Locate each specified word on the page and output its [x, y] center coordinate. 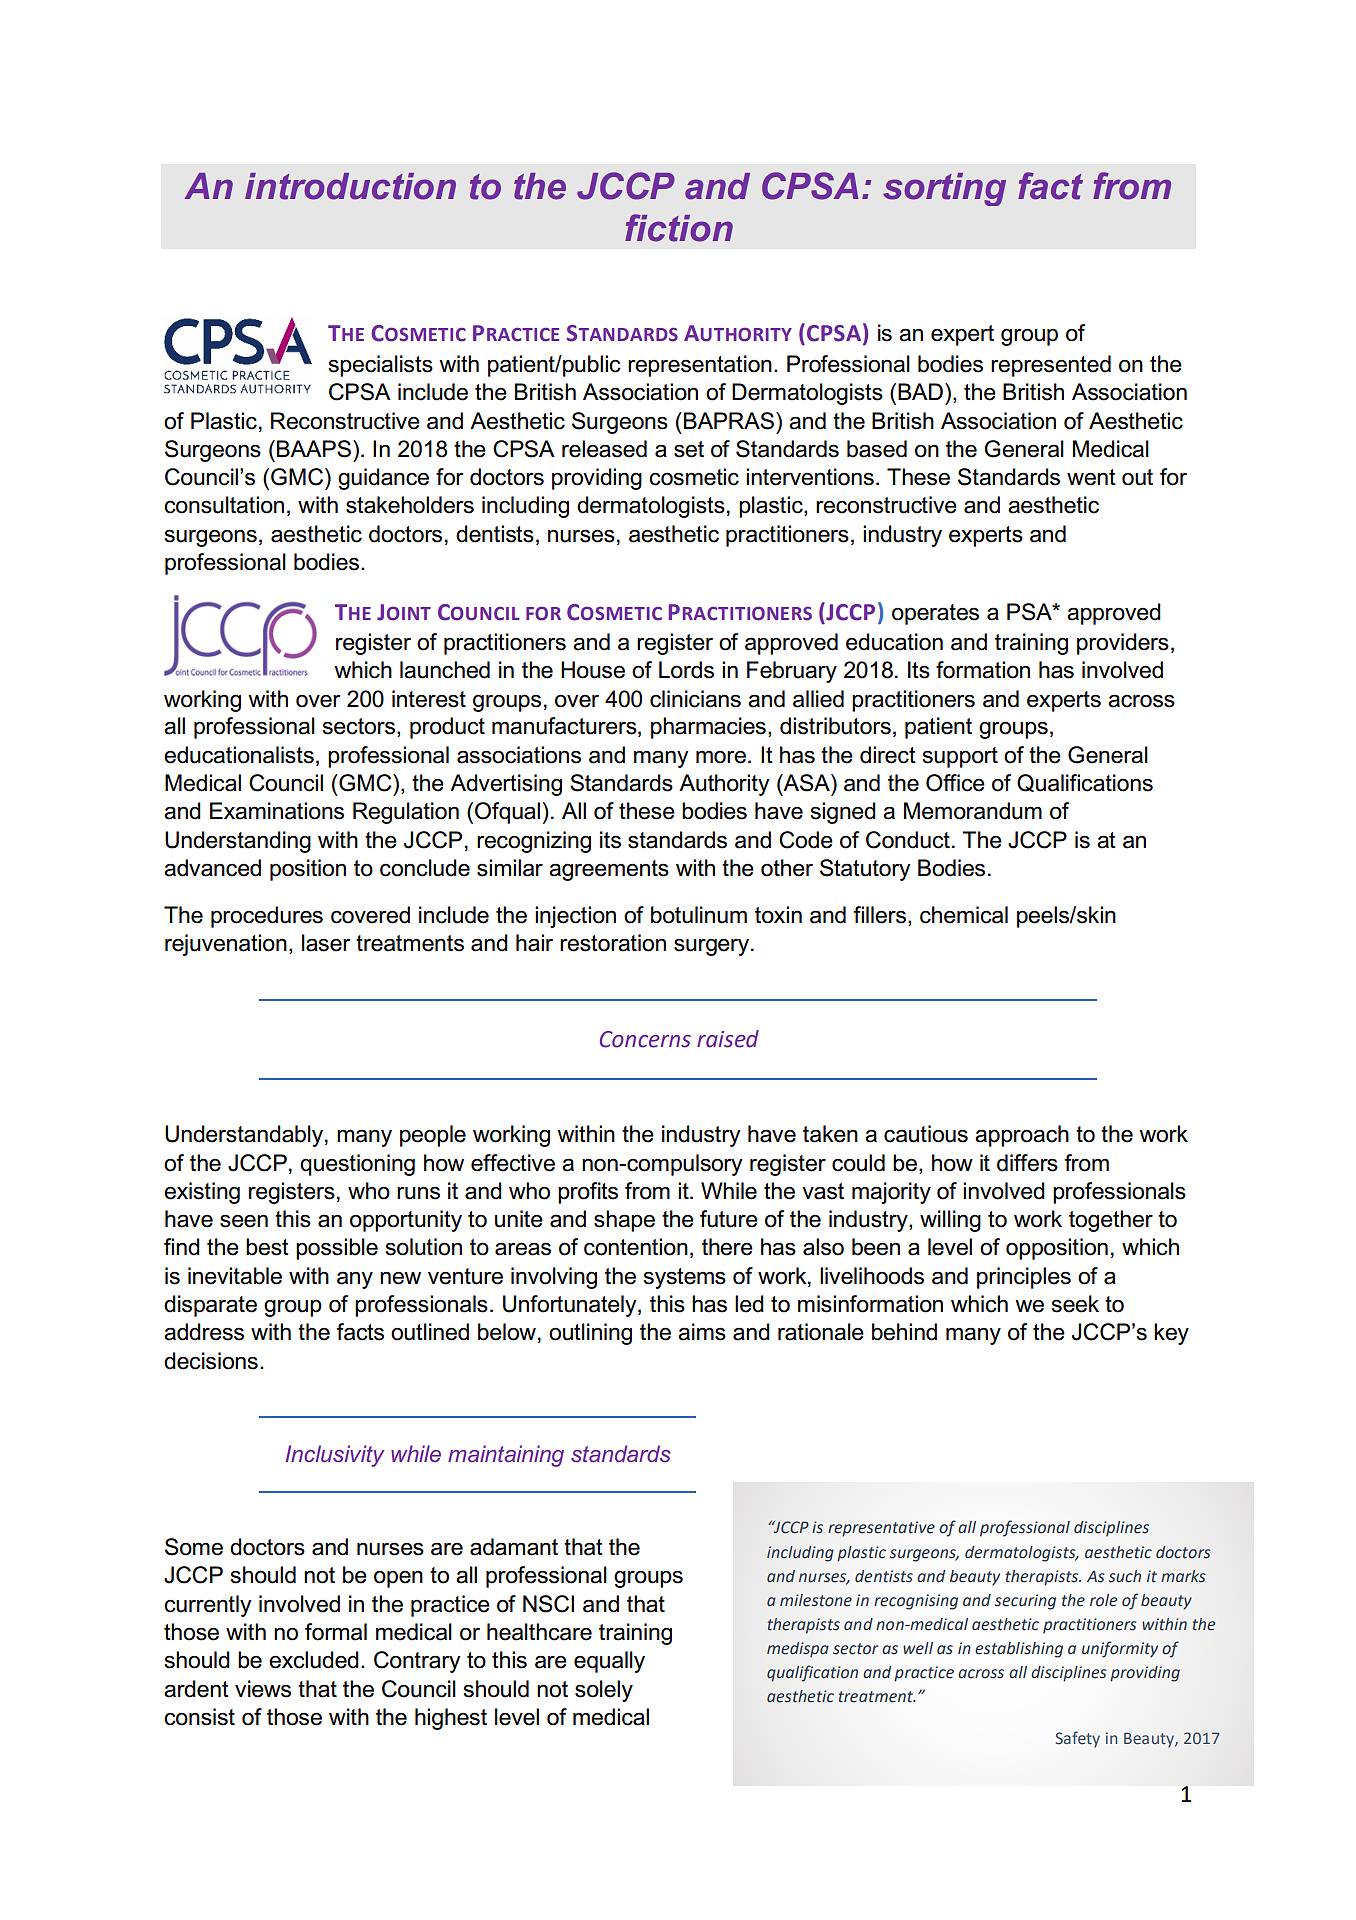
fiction [679, 228]
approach [1022, 1136]
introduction [350, 186]
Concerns [645, 1039]
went [1091, 477]
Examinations [277, 811]
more [721, 757]
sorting [944, 189]
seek [1075, 1304]
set [689, 449]
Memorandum [973, 811]
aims [702, 1332]
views [263, 1689]
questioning [357, 1165]
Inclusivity [335, 1456]
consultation [224, 505]
